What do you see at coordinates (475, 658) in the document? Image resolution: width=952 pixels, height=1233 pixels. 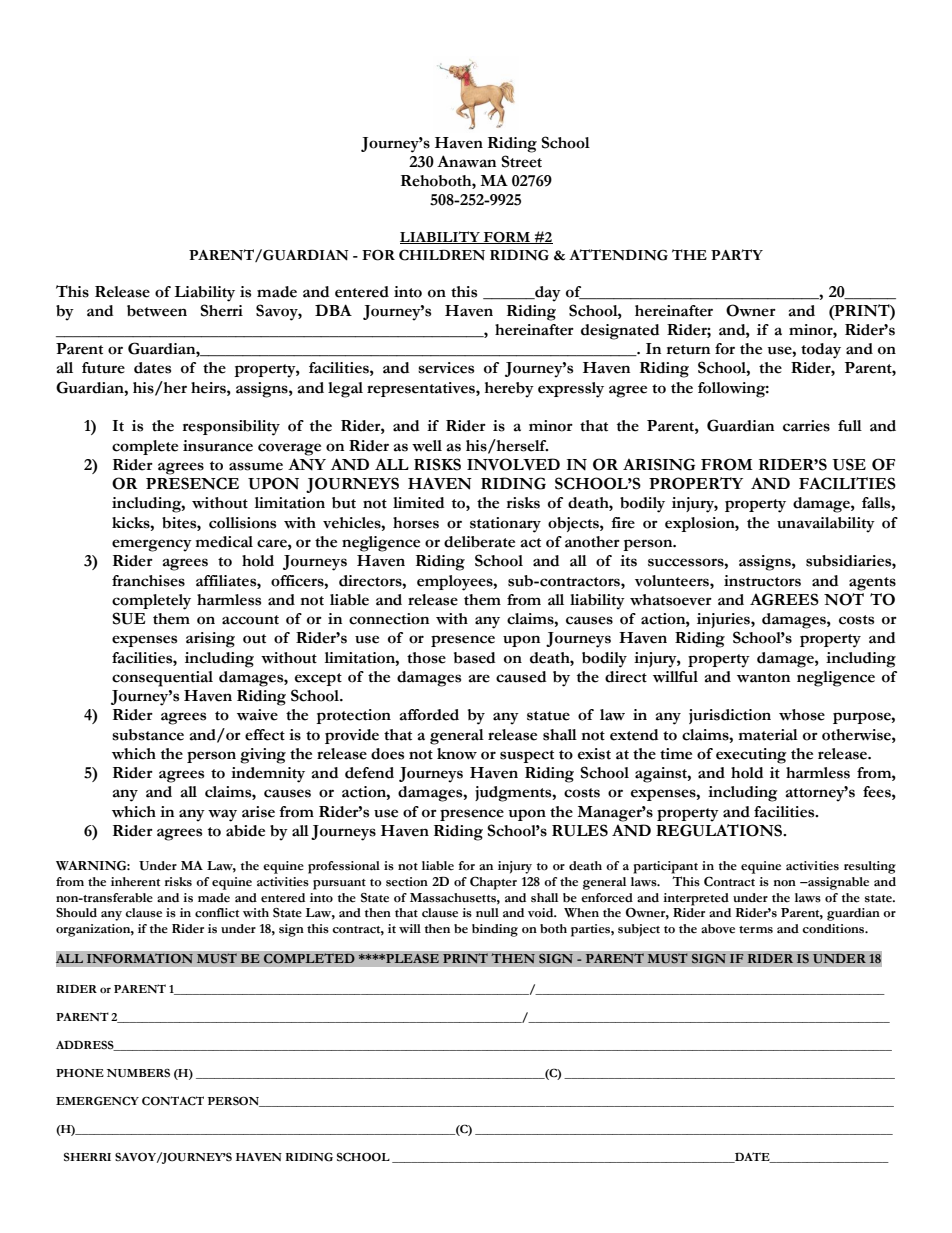 I see `based` at bounding box center [475, 658].
